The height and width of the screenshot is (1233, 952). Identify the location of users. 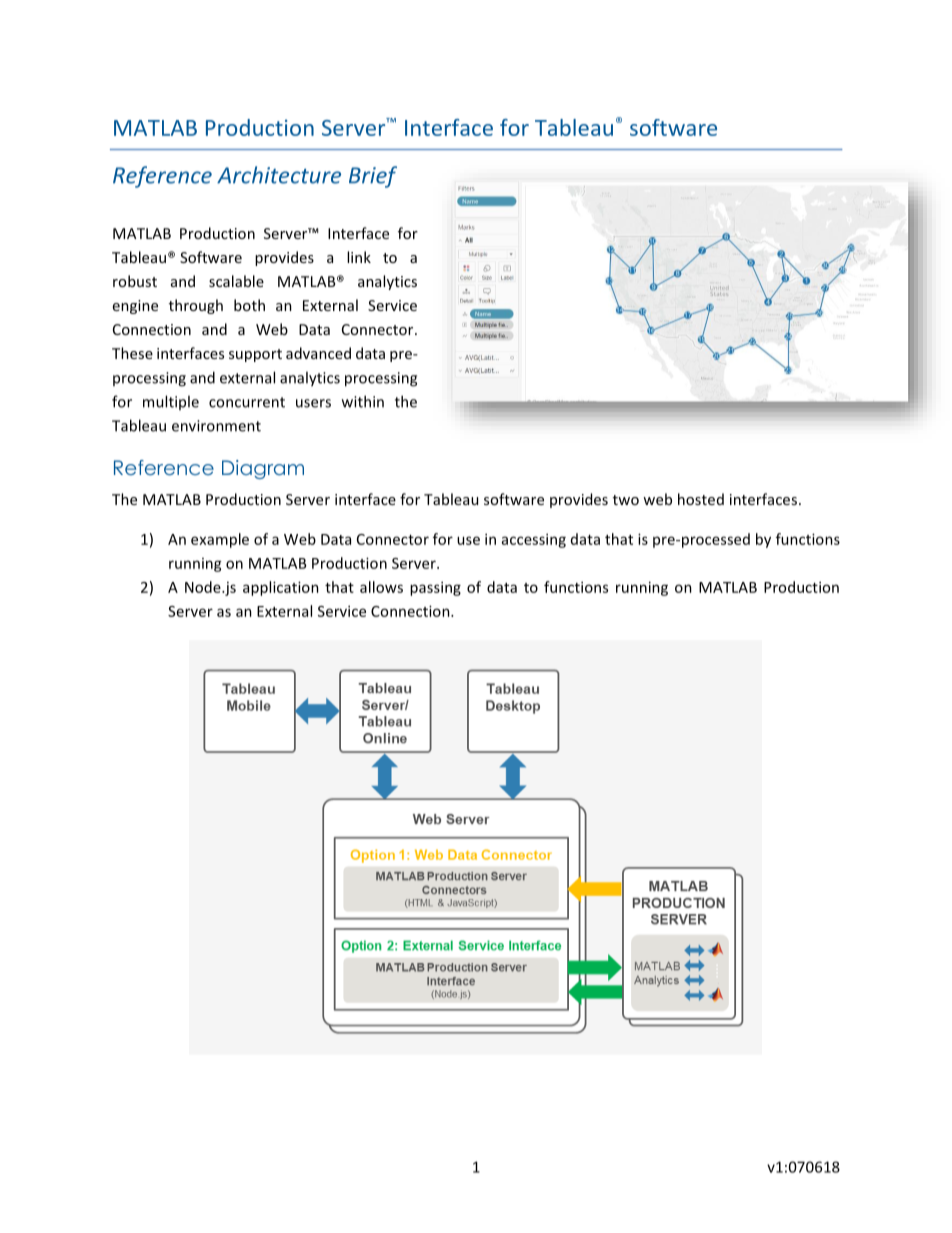
(313, 403).
